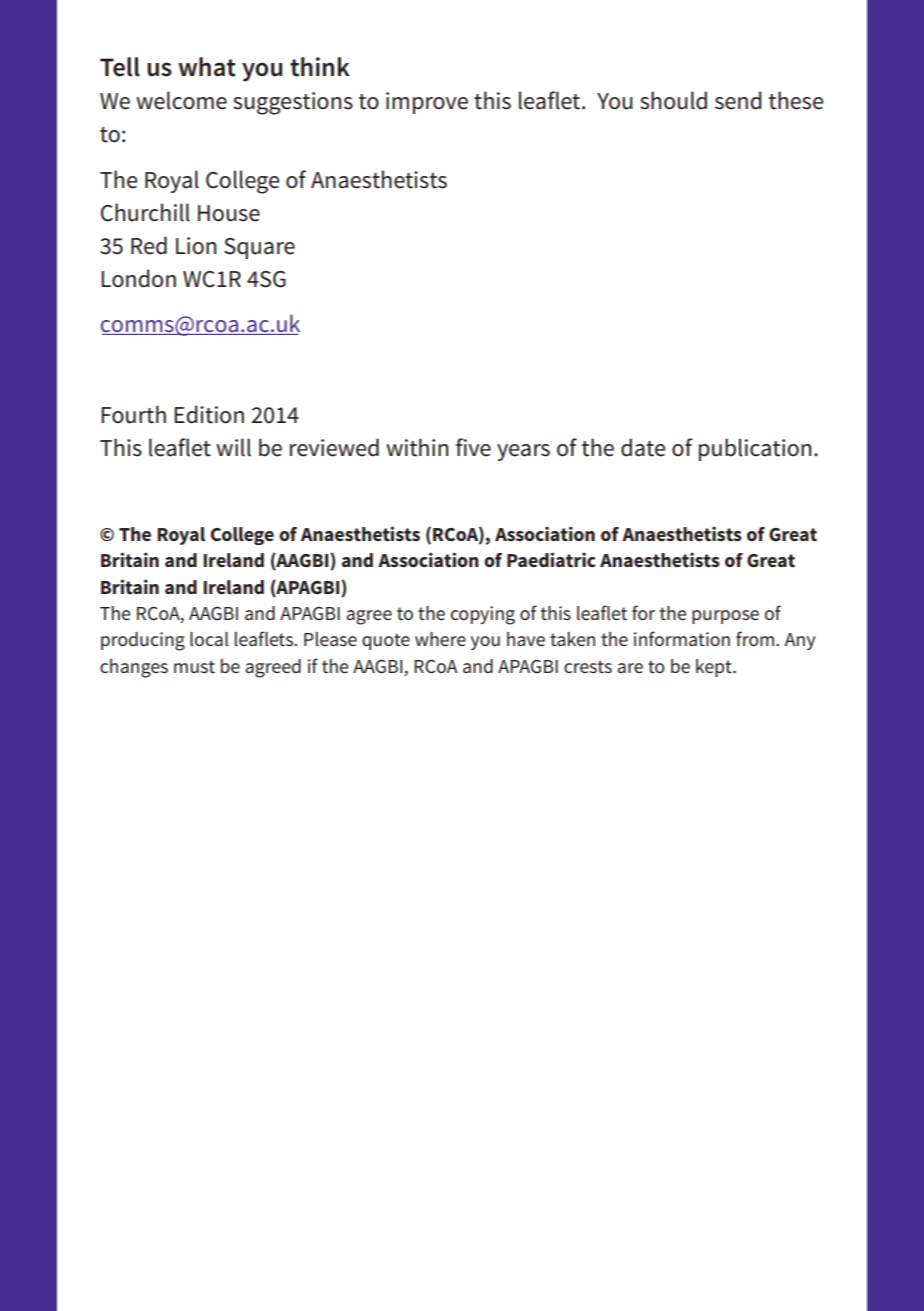 The width and height of the image is (924, 1311). Describe the element at coordinates (209, 414) in the image. I see `Edition` at that location.
